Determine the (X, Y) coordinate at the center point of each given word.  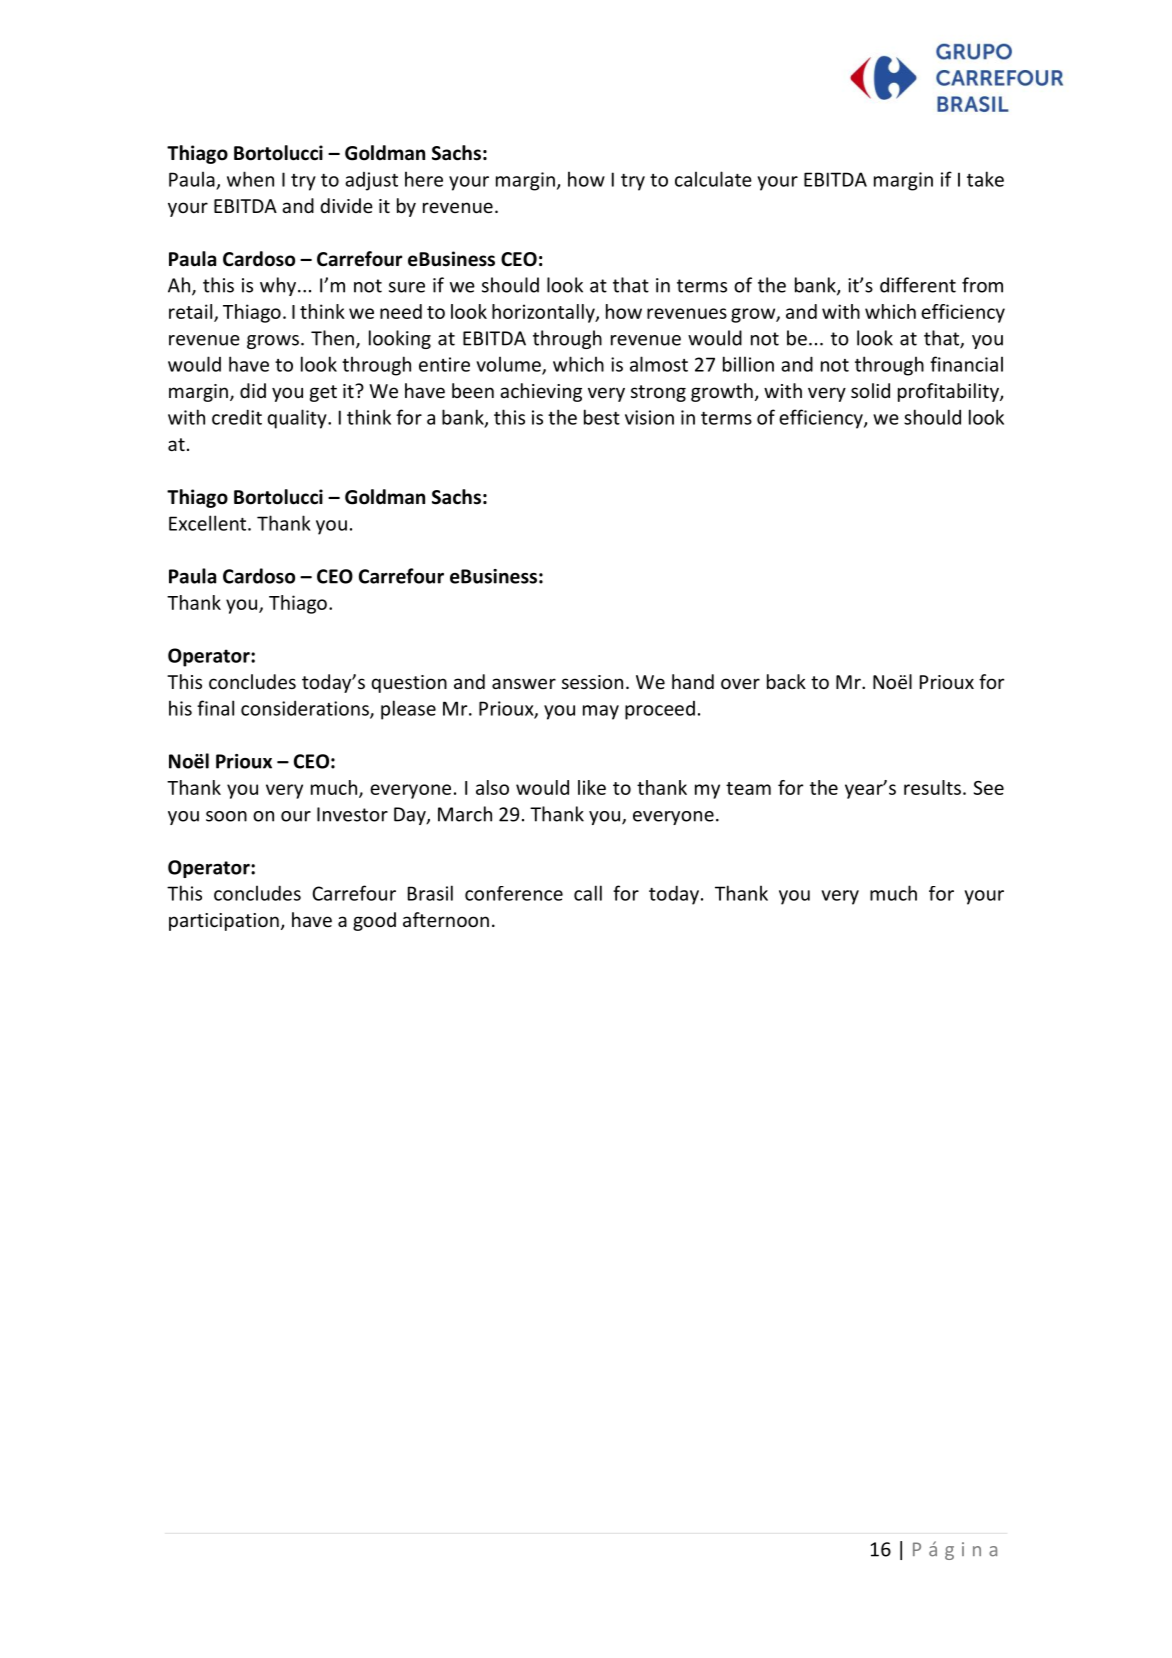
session (592, 682)
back (786, 681)
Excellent (209, 523)
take (985, 179)
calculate (713, 179)
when (250, 179)
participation (224, 922)
